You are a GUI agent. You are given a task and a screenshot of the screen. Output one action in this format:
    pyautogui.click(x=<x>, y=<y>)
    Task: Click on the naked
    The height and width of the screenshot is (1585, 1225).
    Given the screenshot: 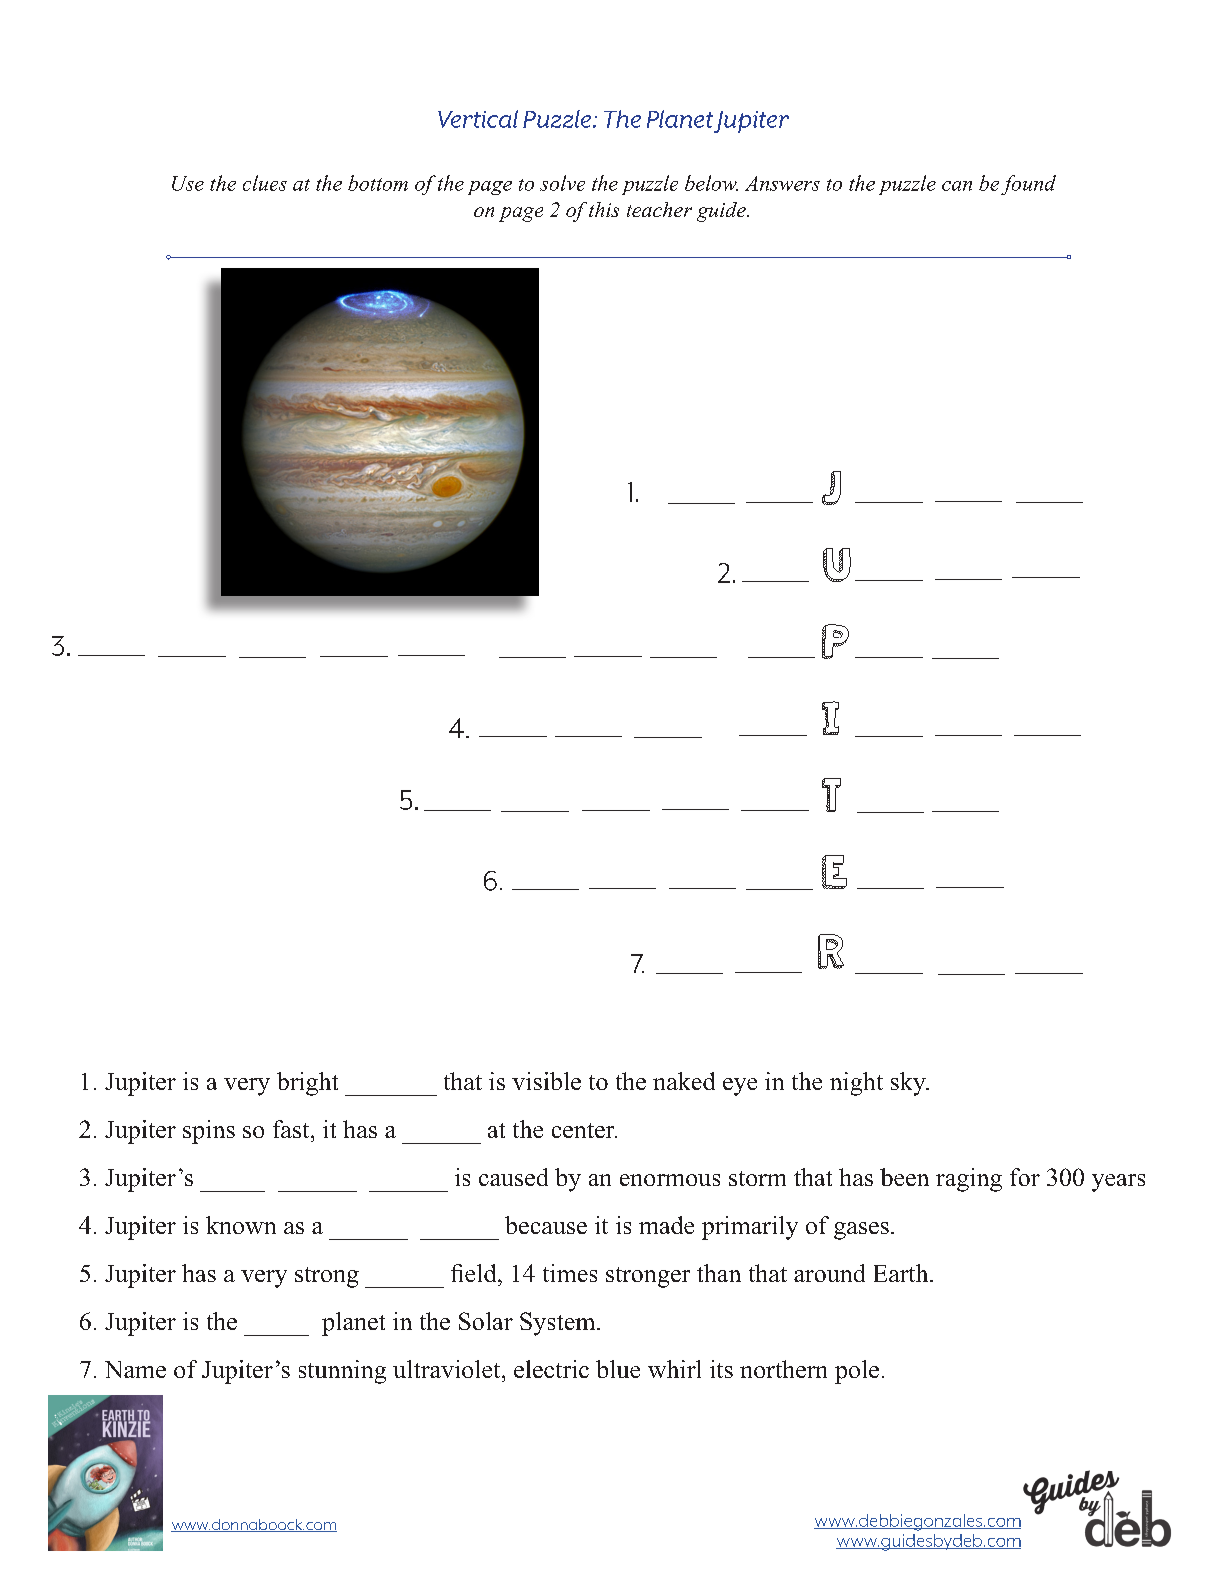 What is the action you would take?
    pyautogui.click(x=684, y=1081)
